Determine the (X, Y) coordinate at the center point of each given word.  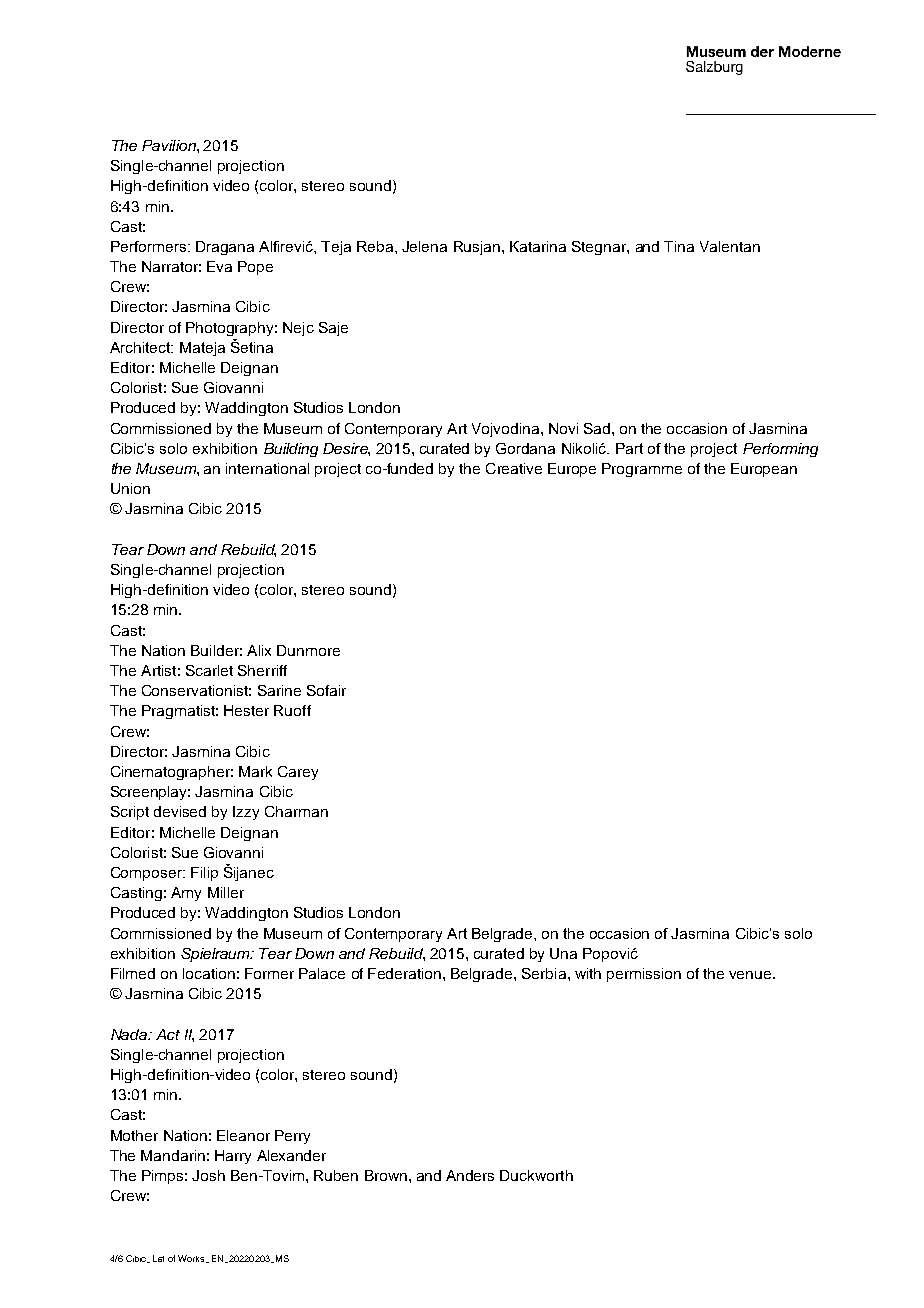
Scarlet (209, 670)
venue (751, 975)
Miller (226, 892)
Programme (642, 470)
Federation (406, 973)
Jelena (424, 246)
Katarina (538, 246)
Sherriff (262, 670)
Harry (233, 1157)
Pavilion (170, 145)
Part (629, 448)
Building (291, 450)
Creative (514, 468)
